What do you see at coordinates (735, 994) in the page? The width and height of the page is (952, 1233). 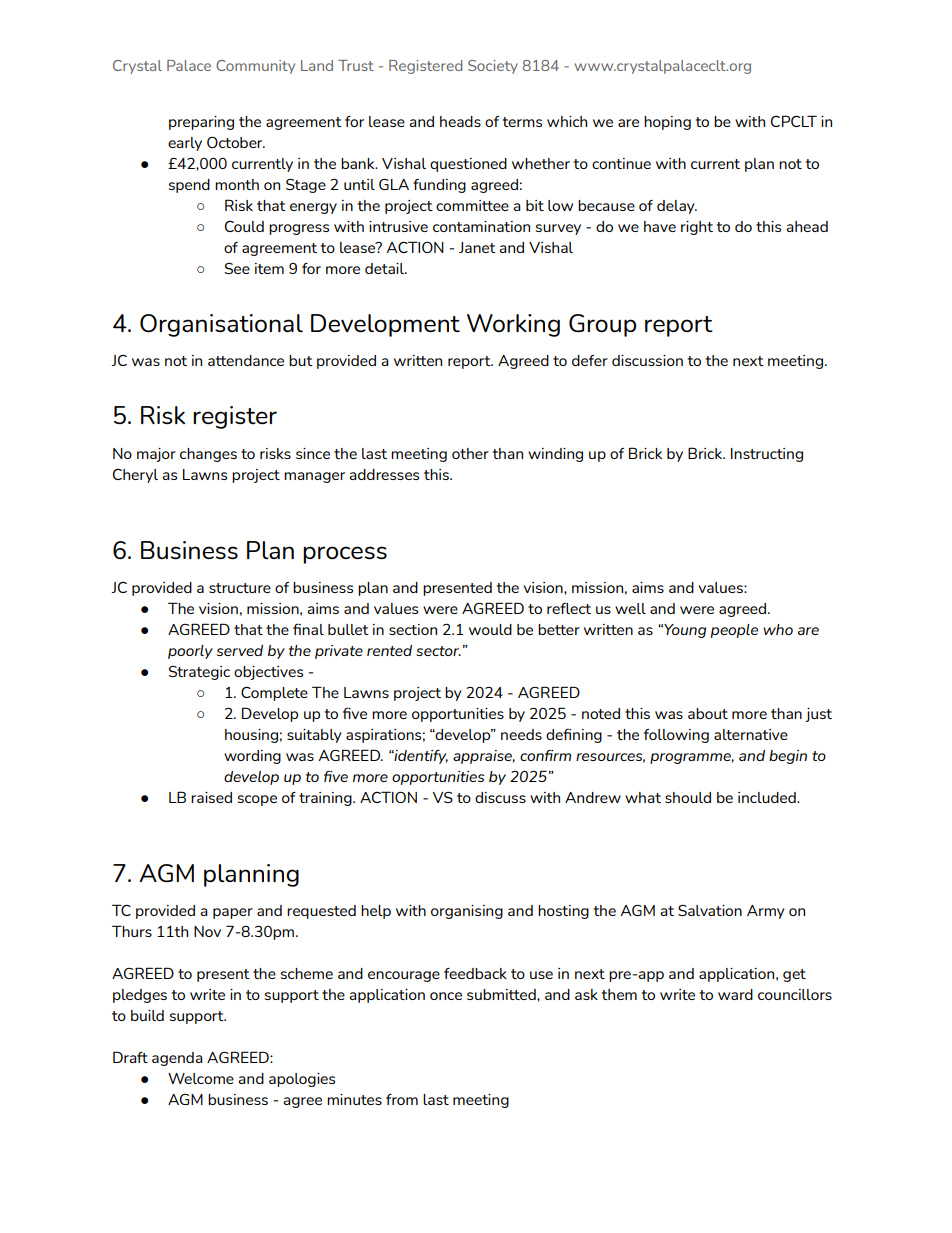 I see `ward` at bounding box center [735, 994].
